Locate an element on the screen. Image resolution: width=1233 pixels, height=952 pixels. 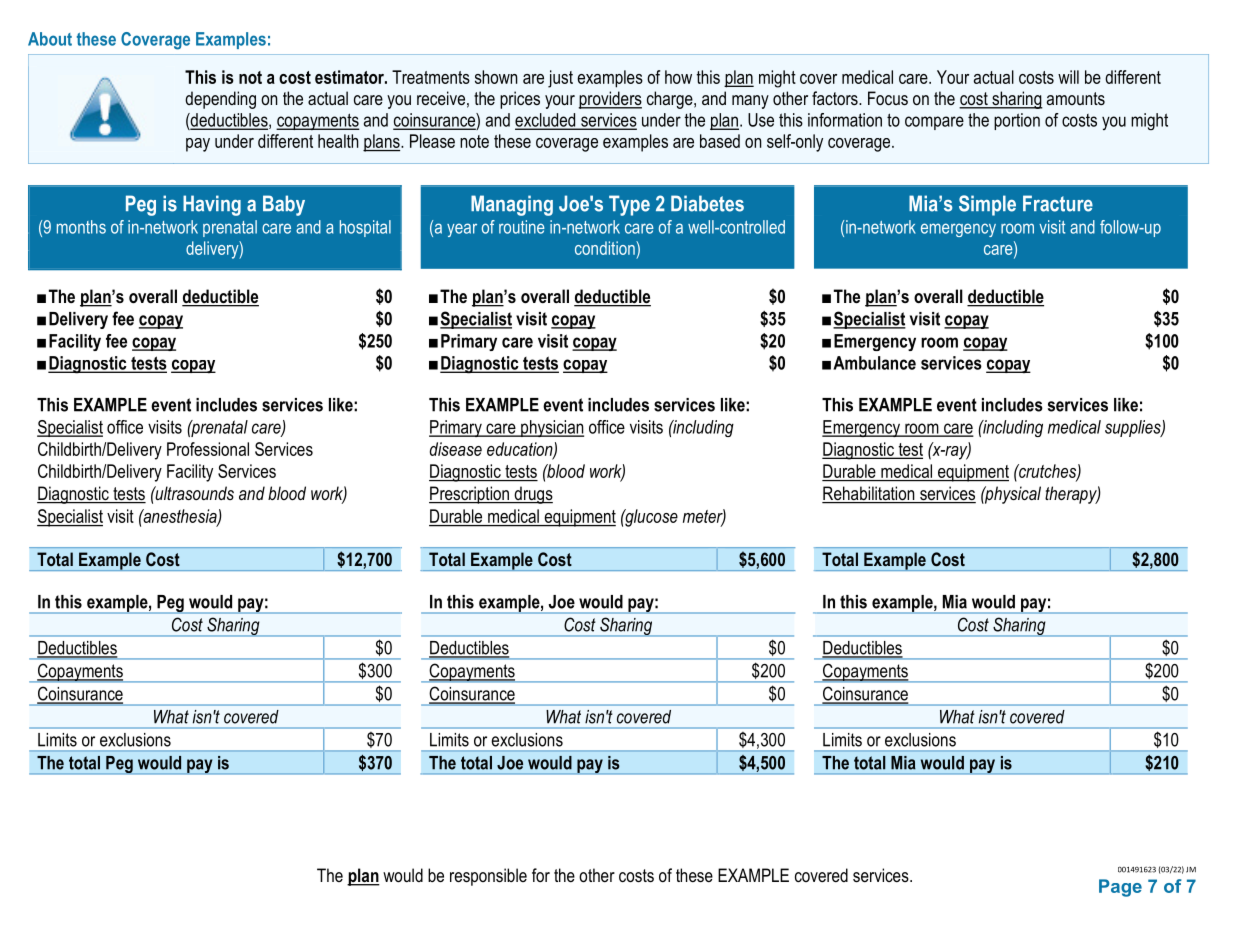
physician is located at coordinates (551, 428).
